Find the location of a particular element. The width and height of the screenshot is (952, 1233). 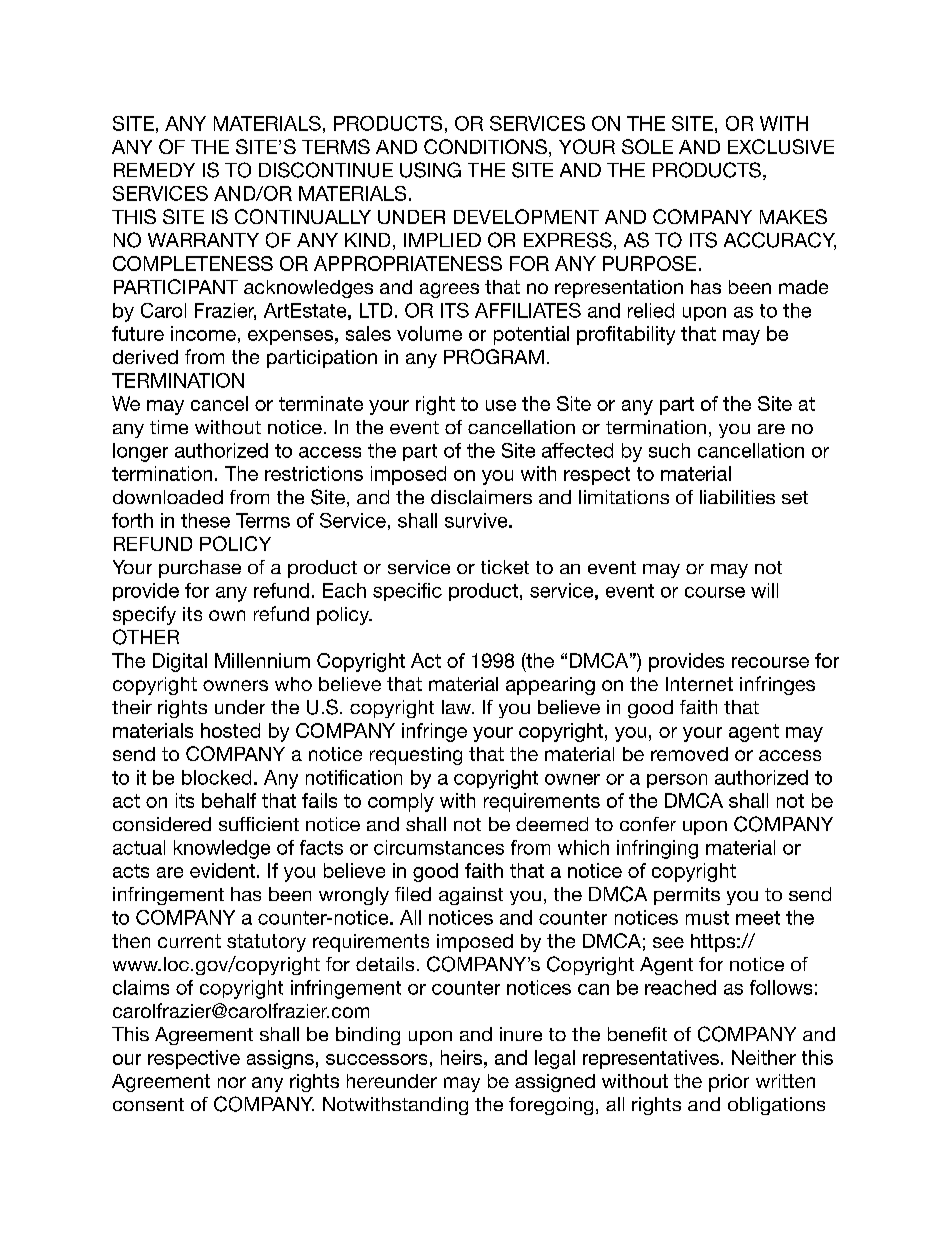

EXCLUSIVE is located at coordinates (781, 146).
